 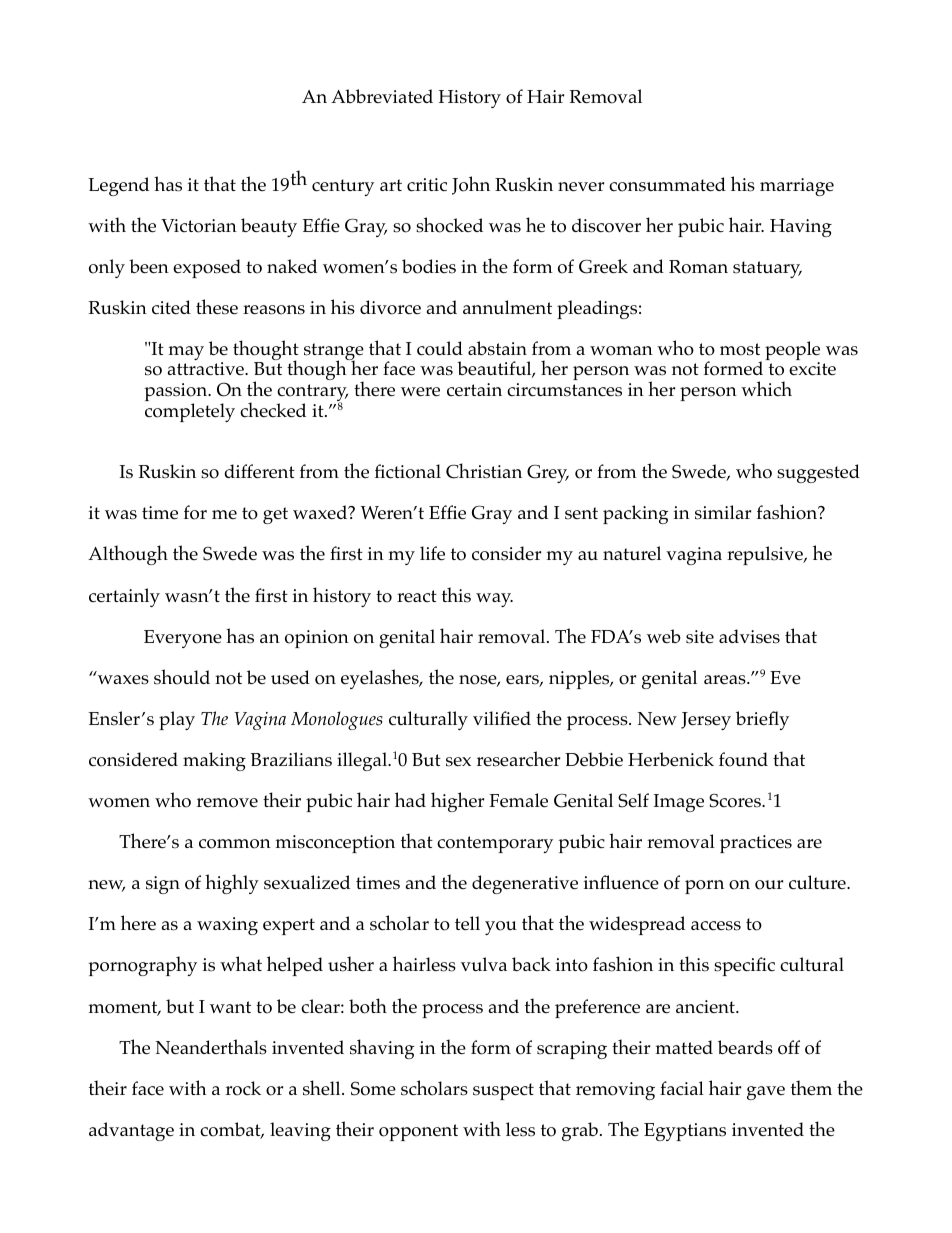 What do you see at coordinates (740, 349) in the screenshot?
I see `most` at bounding box center [740, 349].
